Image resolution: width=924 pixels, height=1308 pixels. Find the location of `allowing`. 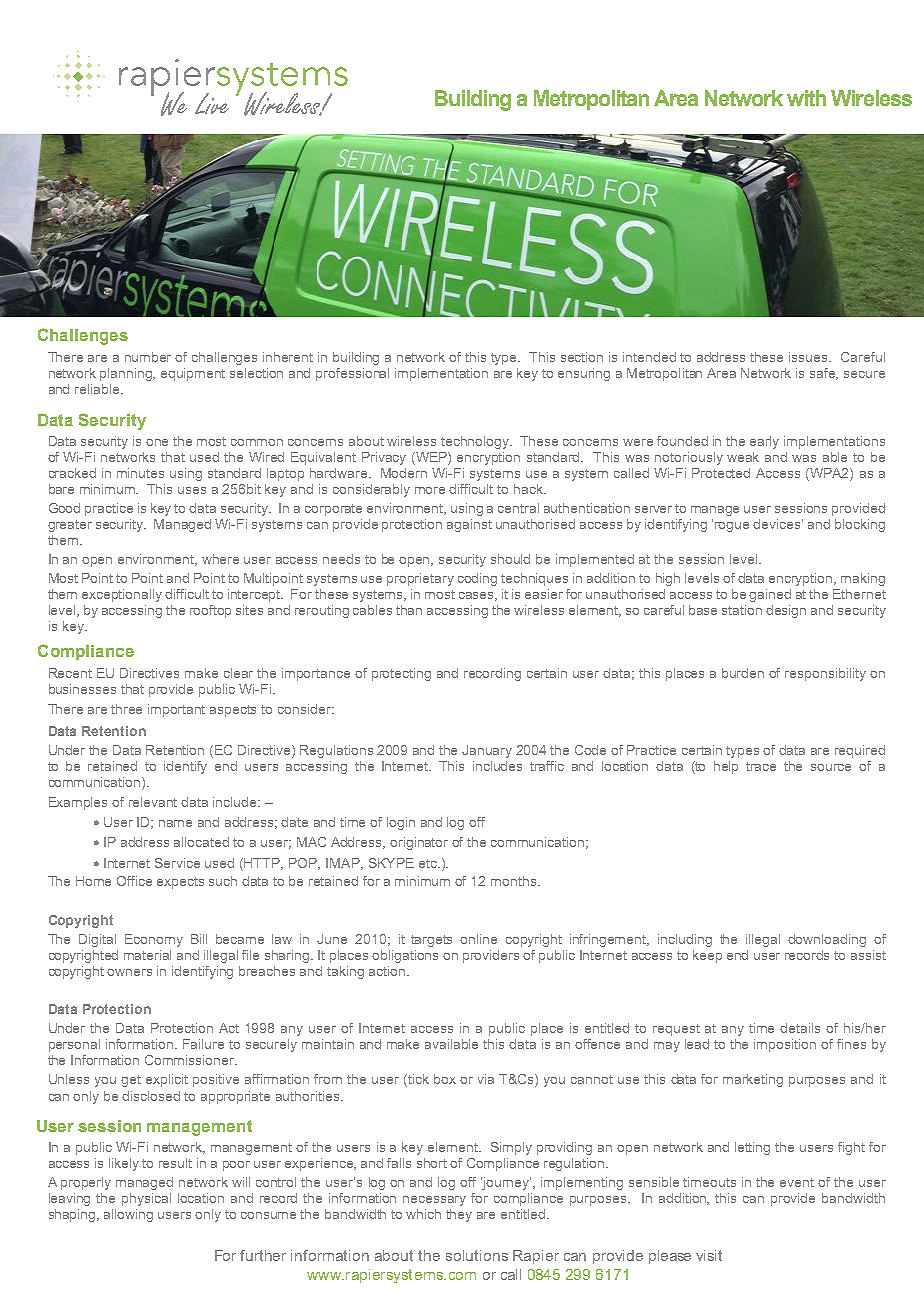

allowing is located at coordinates (128, 1215).
